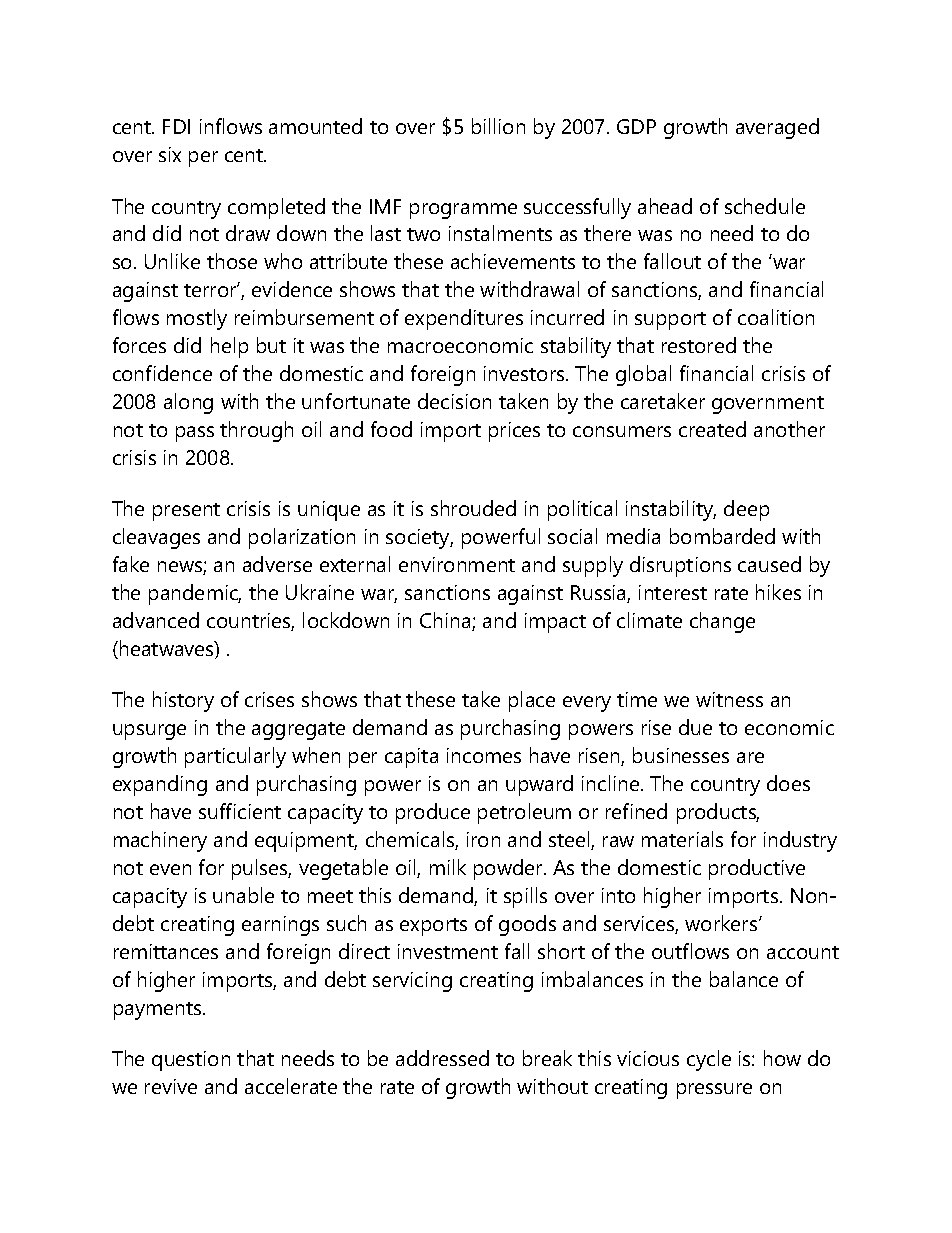  What do you see at coordinates (718, 813) in the screenshot?
I see `products` at bounding box center [718, 813].
